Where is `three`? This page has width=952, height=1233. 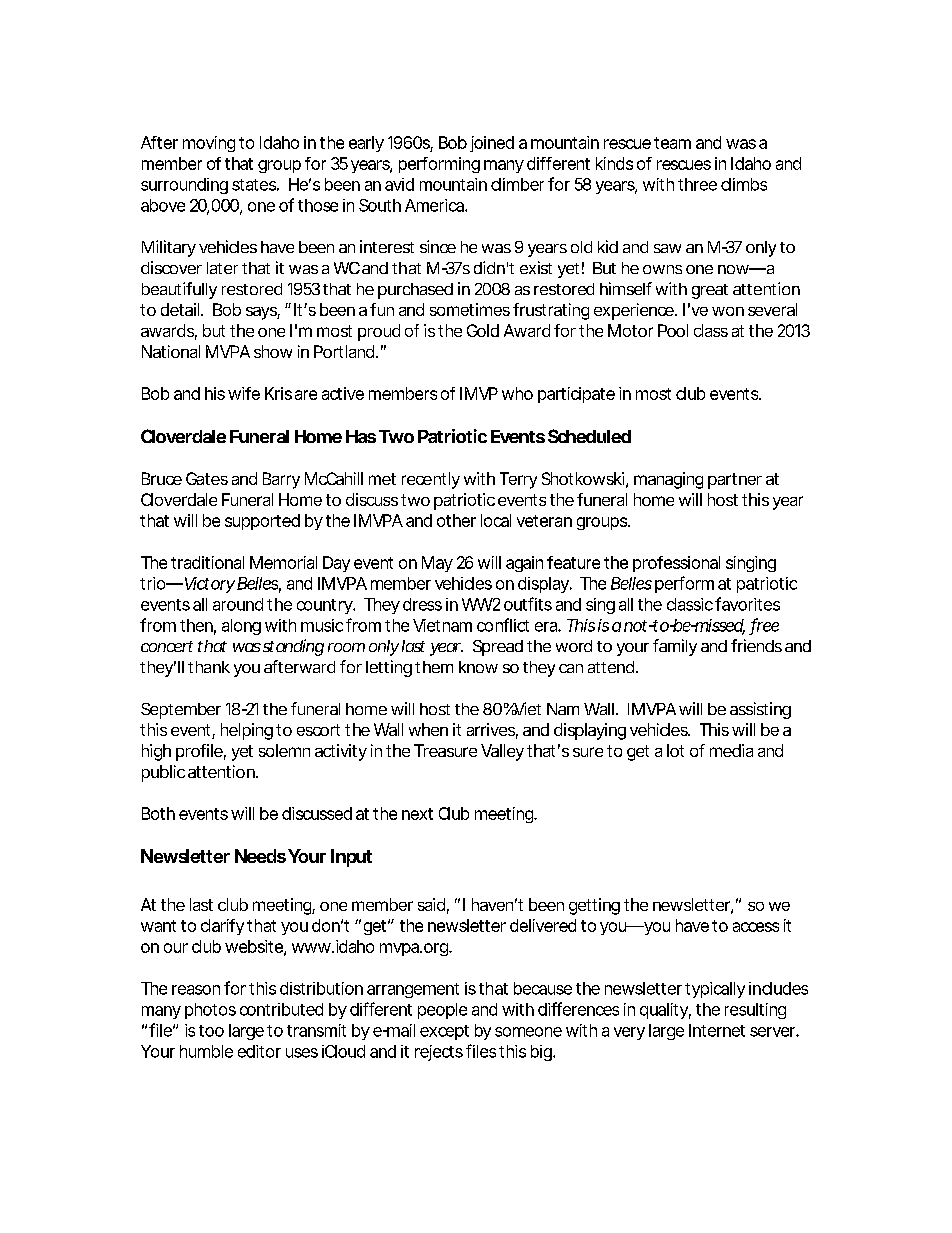
three is located at coordinates (697, 184).
